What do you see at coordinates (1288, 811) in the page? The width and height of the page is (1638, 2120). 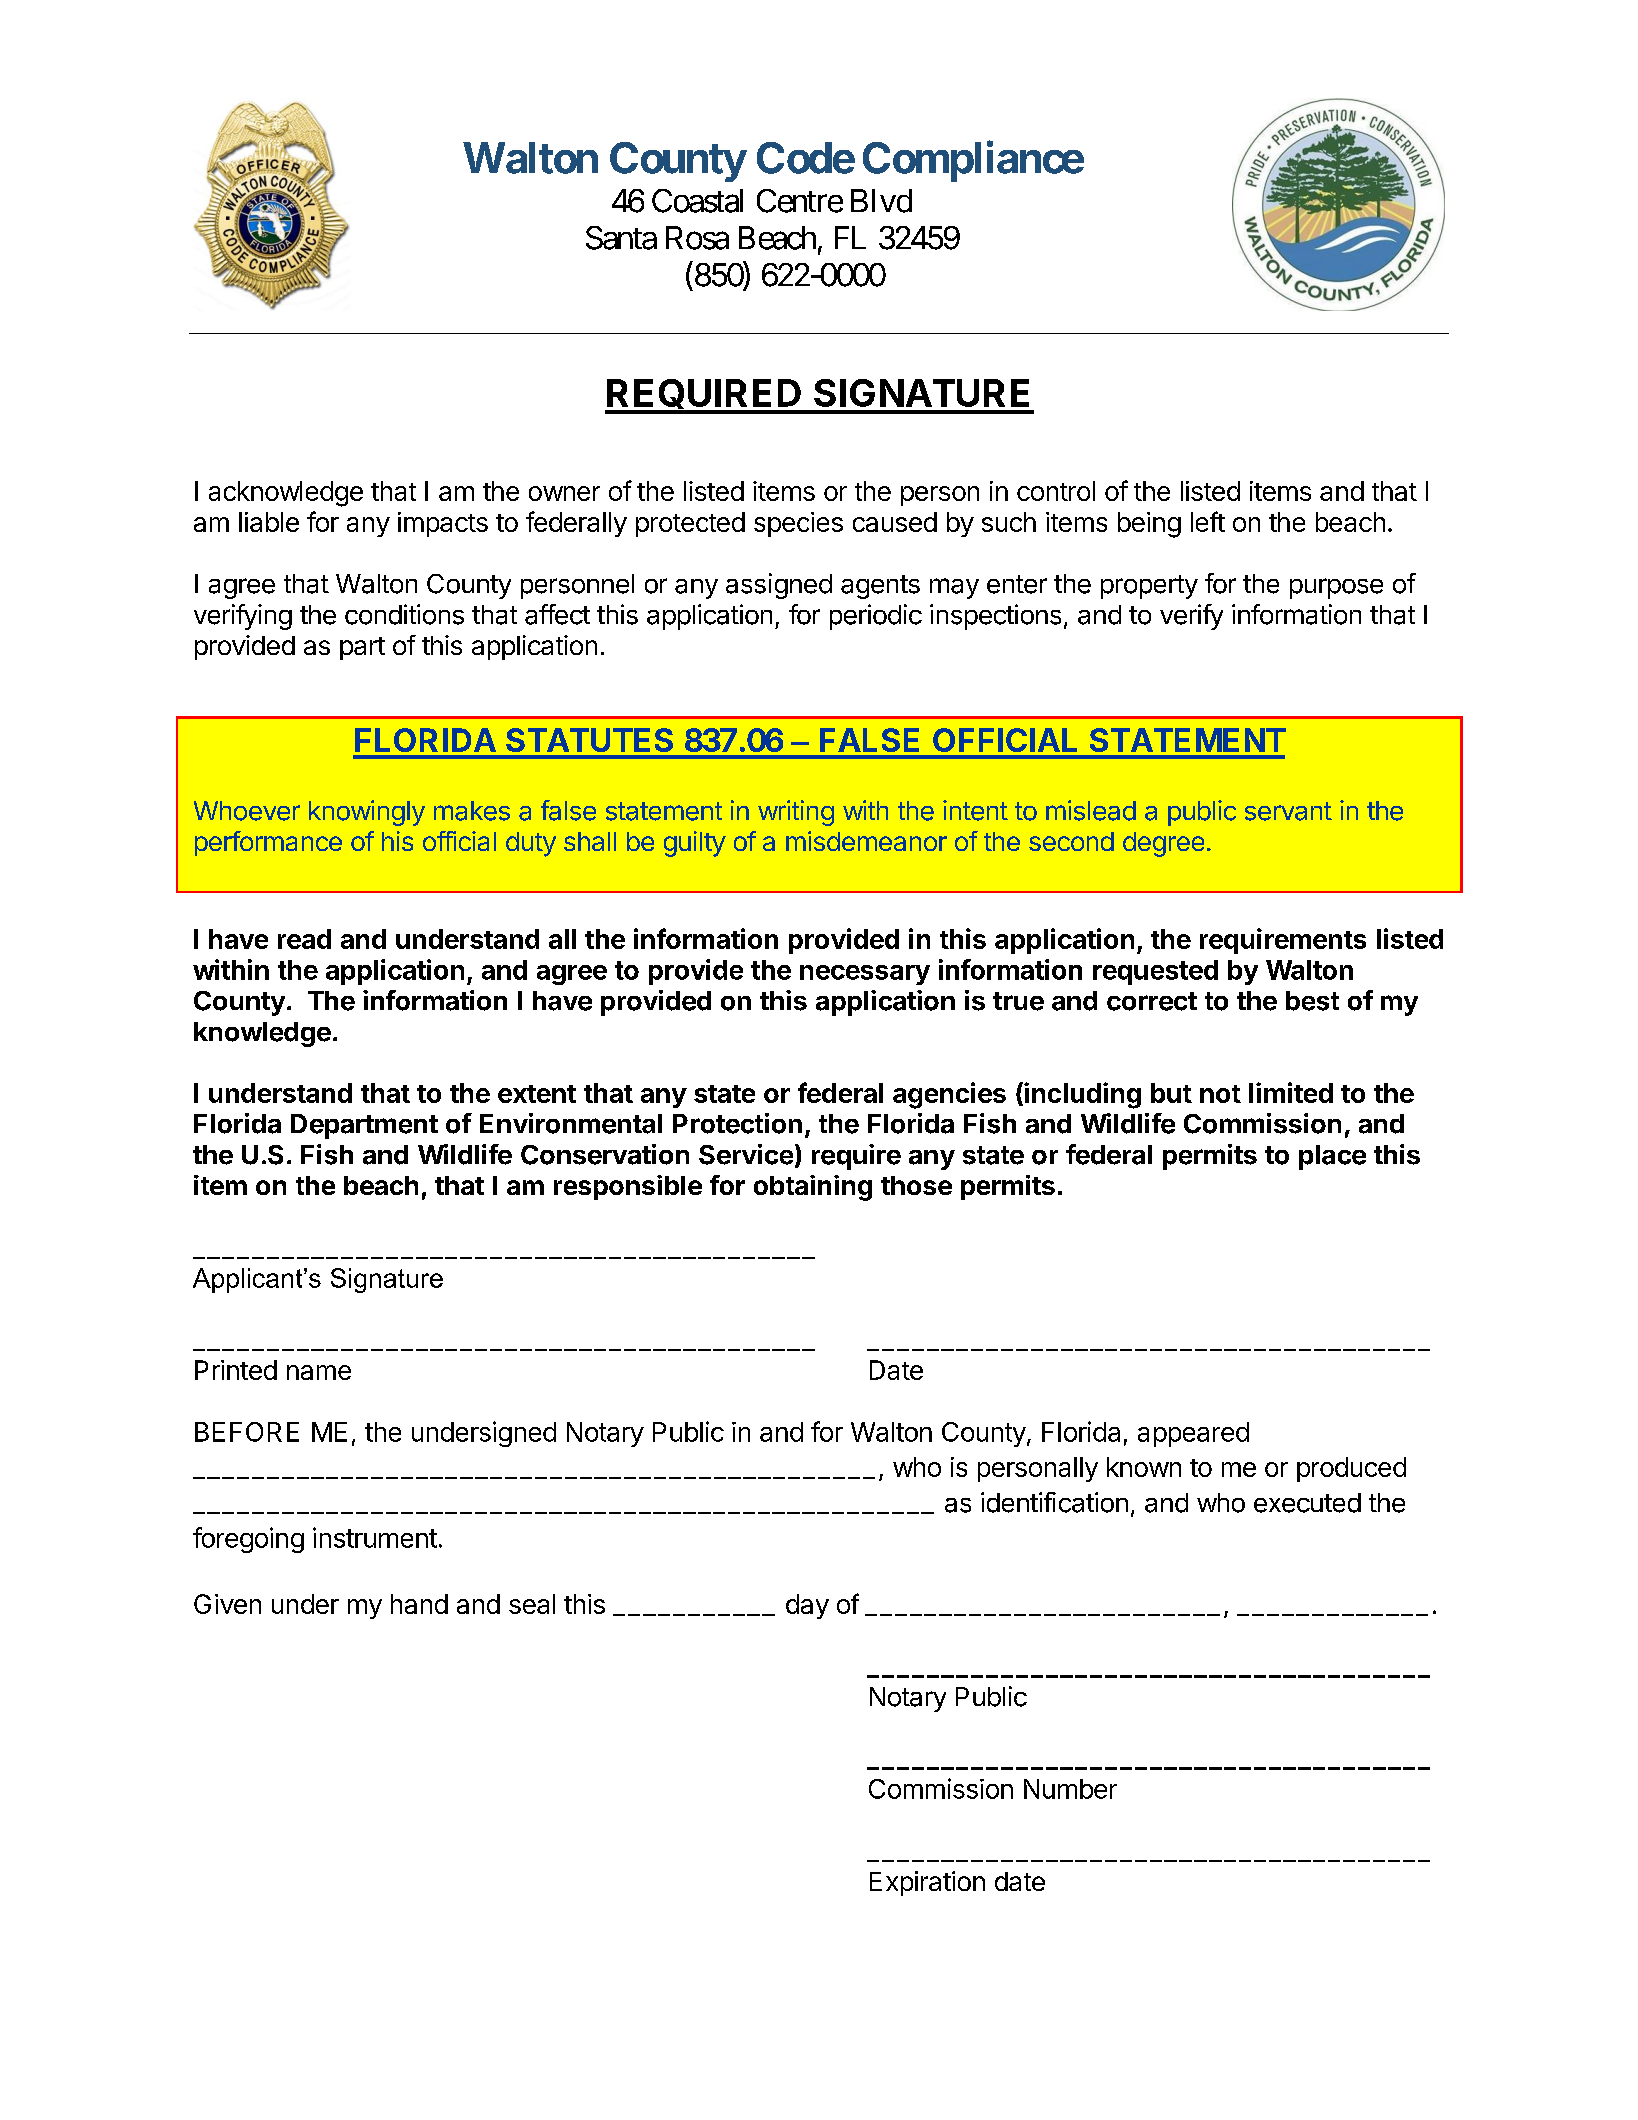 I see `servant` at bounding box center [1288, 811].
